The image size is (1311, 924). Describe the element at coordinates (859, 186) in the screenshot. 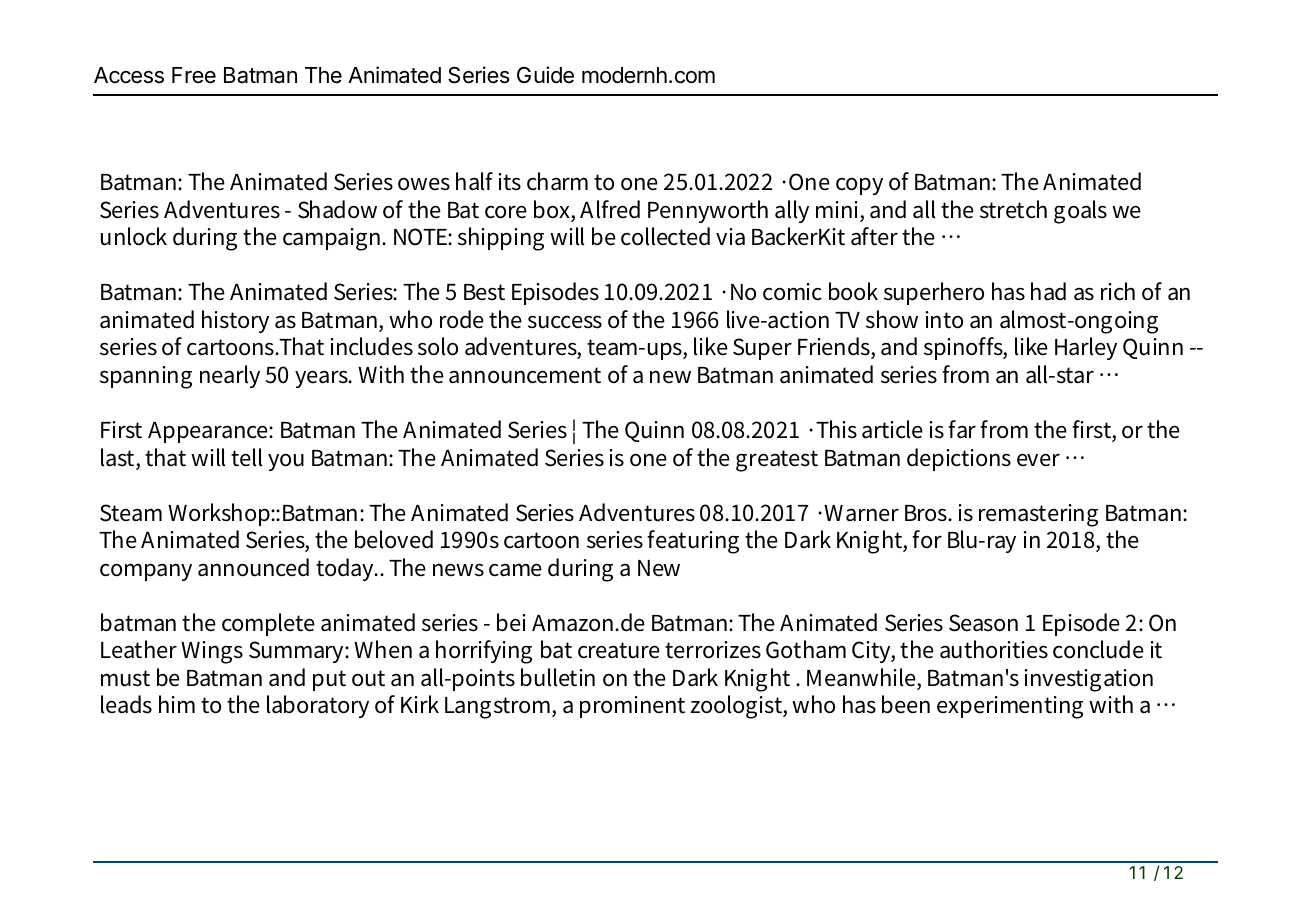

I see `copy` at that location.
